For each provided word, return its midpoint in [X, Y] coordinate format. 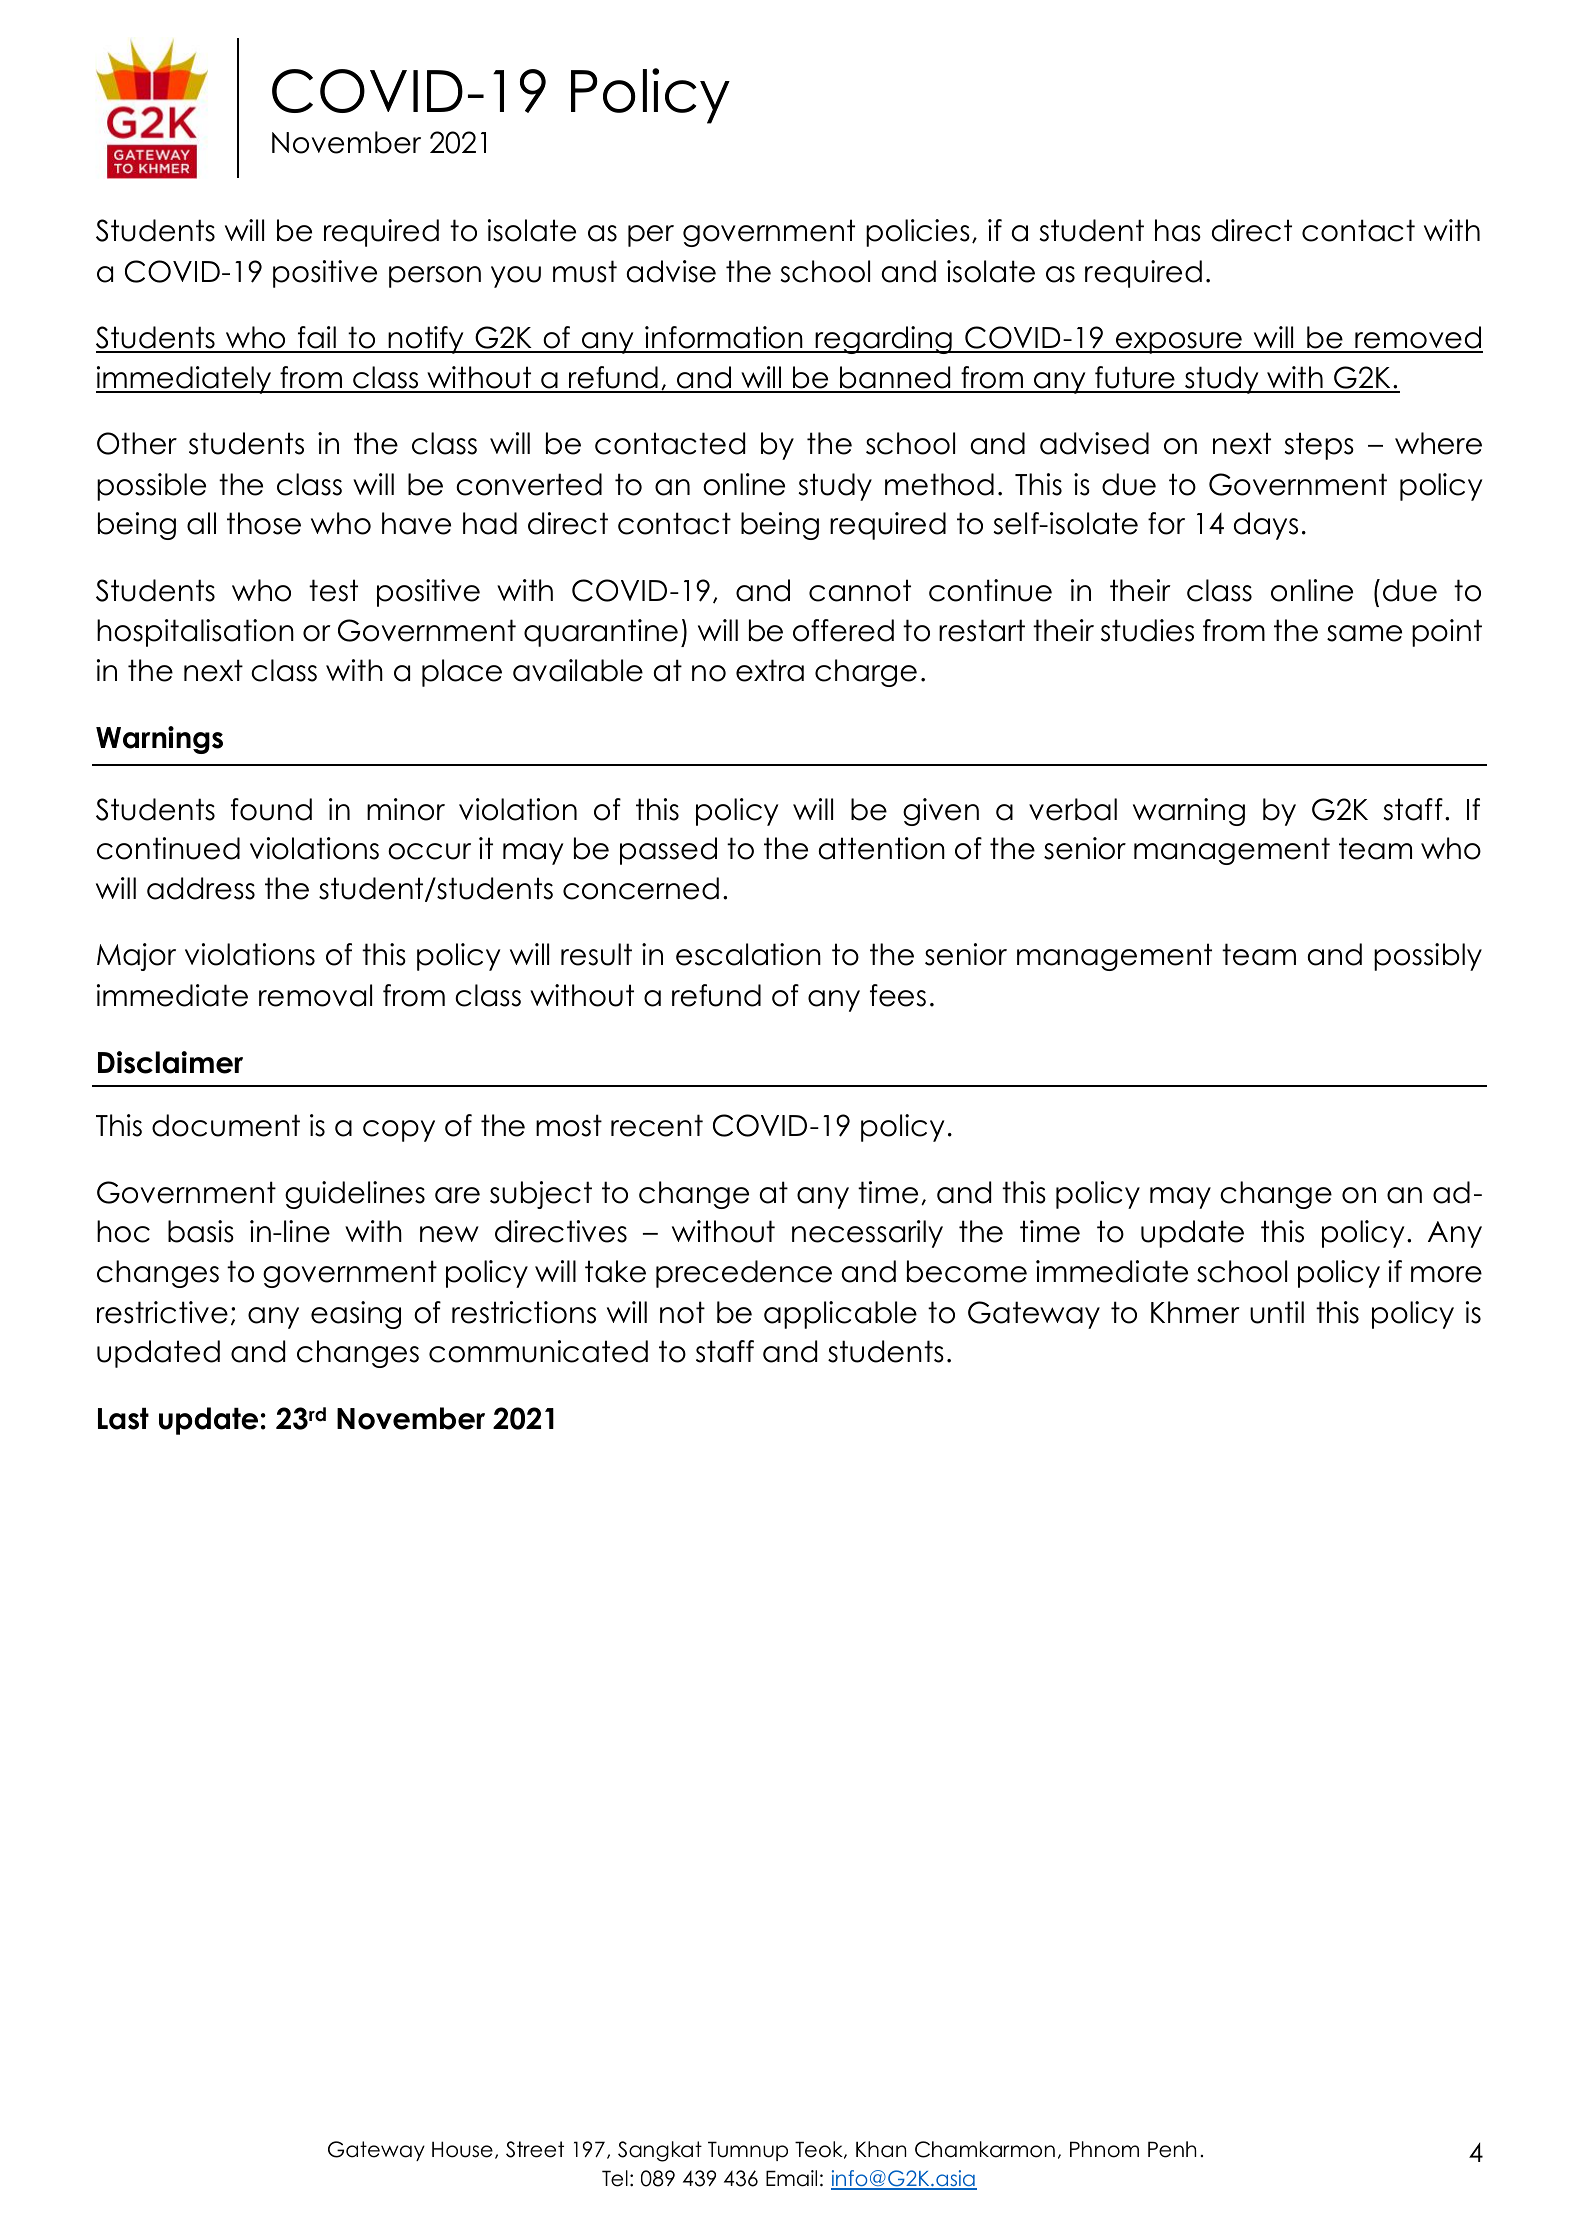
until [1277, 1312]
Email [791, 2178]
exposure [1179, 343]
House [462, 2149]
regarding [883, 340]
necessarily [867, 1234]
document [226, 1125]
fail [316, 339]
